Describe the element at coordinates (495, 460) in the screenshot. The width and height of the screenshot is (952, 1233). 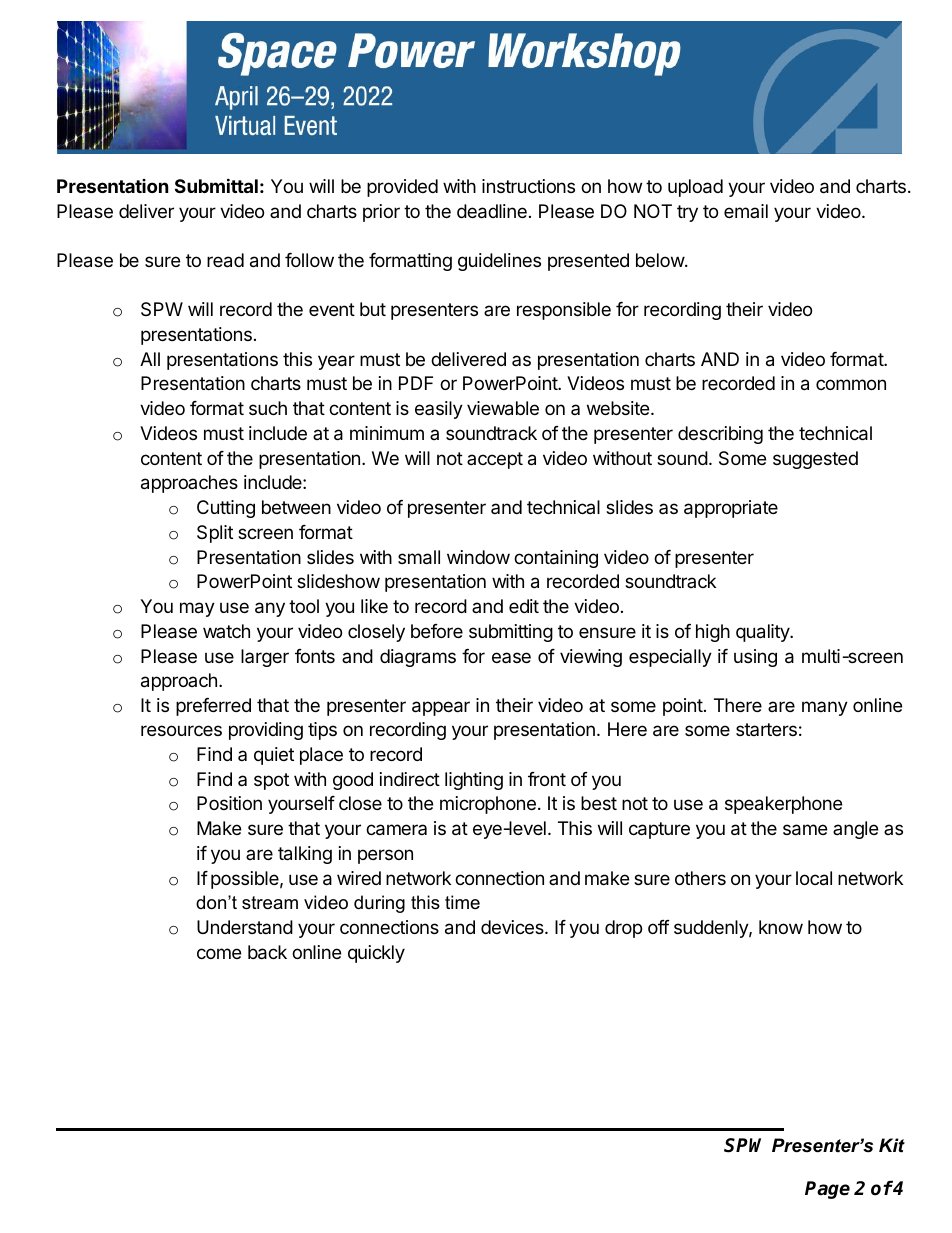
I see `accept` at that location.
